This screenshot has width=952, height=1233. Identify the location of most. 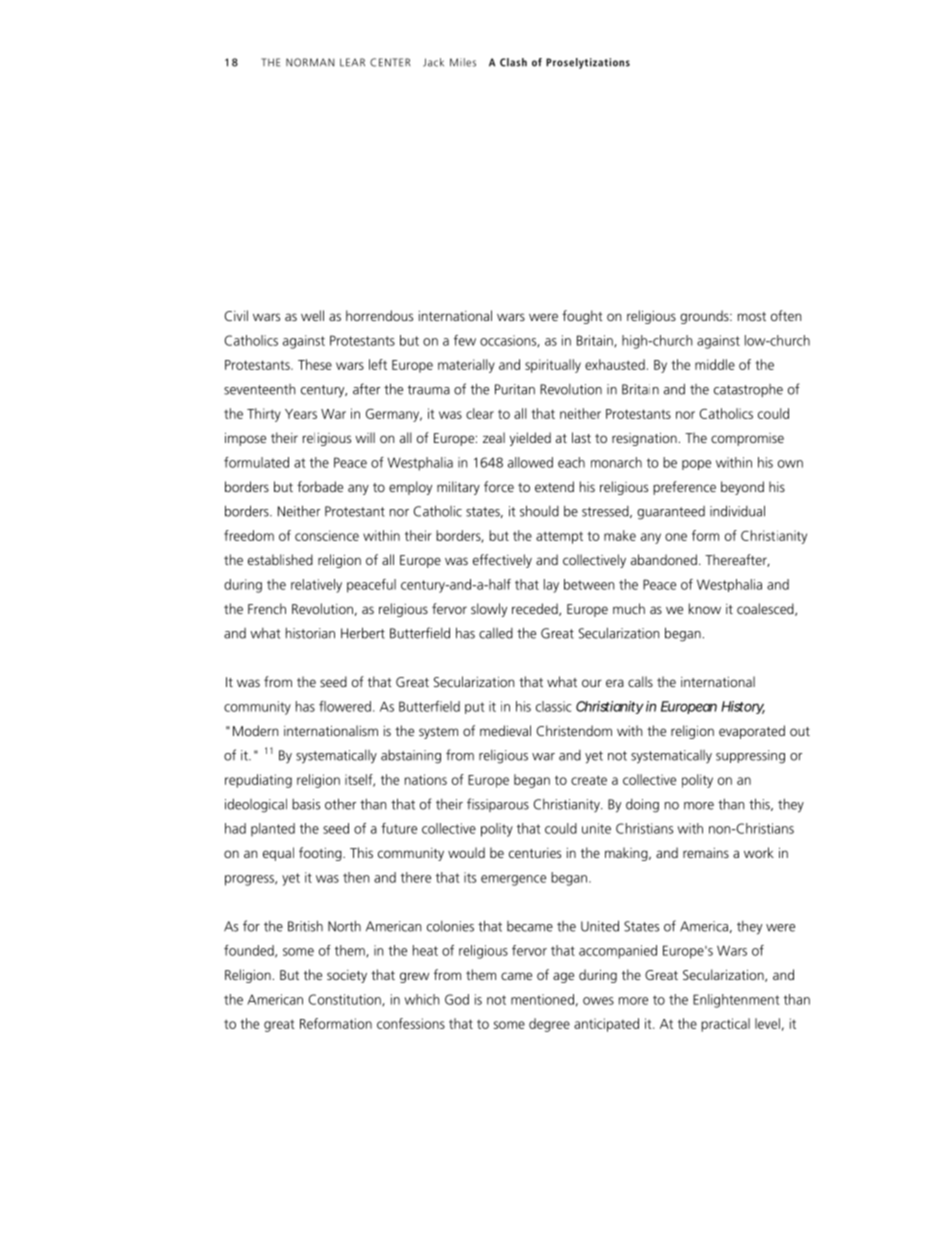
(752, 316).
